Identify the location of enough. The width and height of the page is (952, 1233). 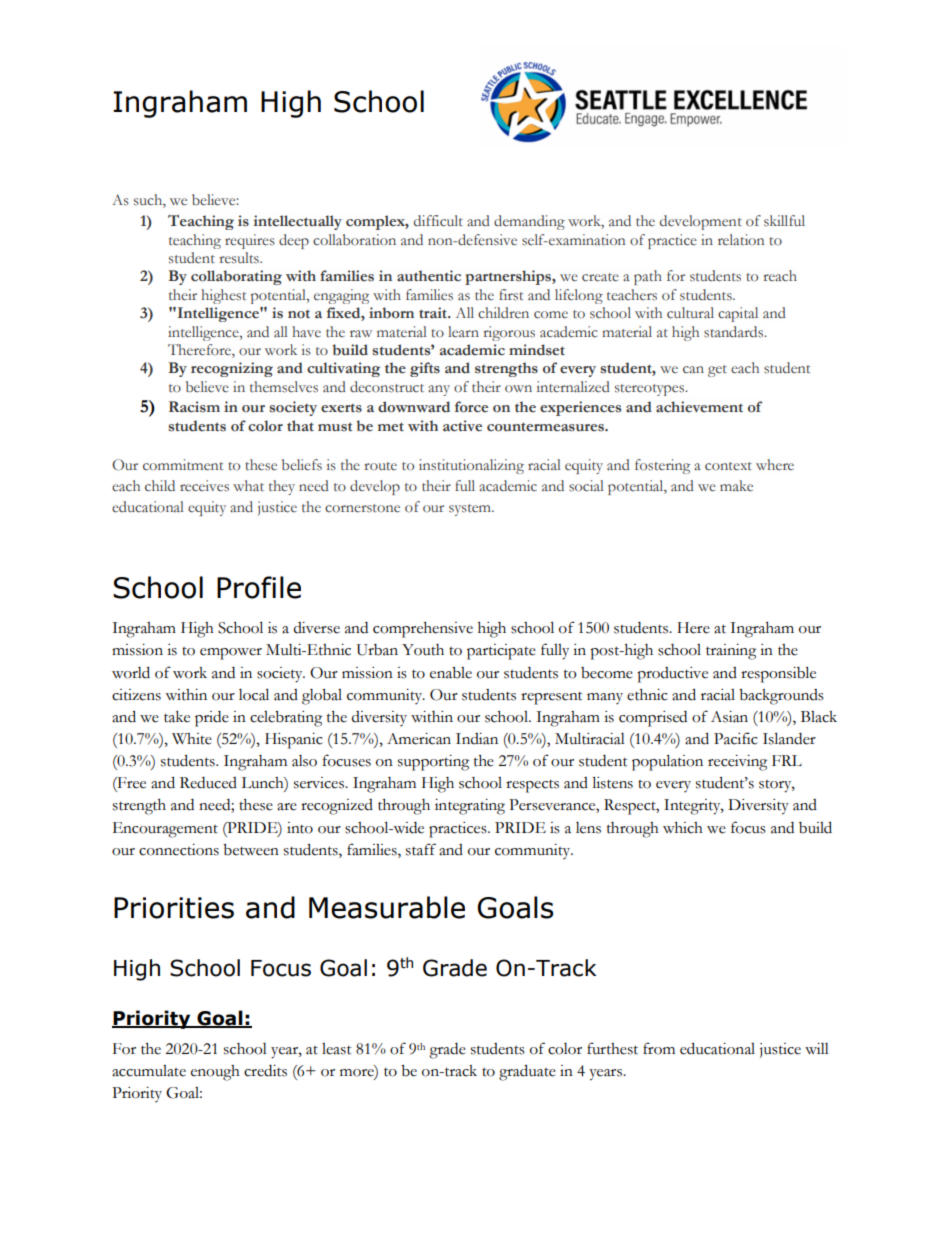
(215, 1073).
